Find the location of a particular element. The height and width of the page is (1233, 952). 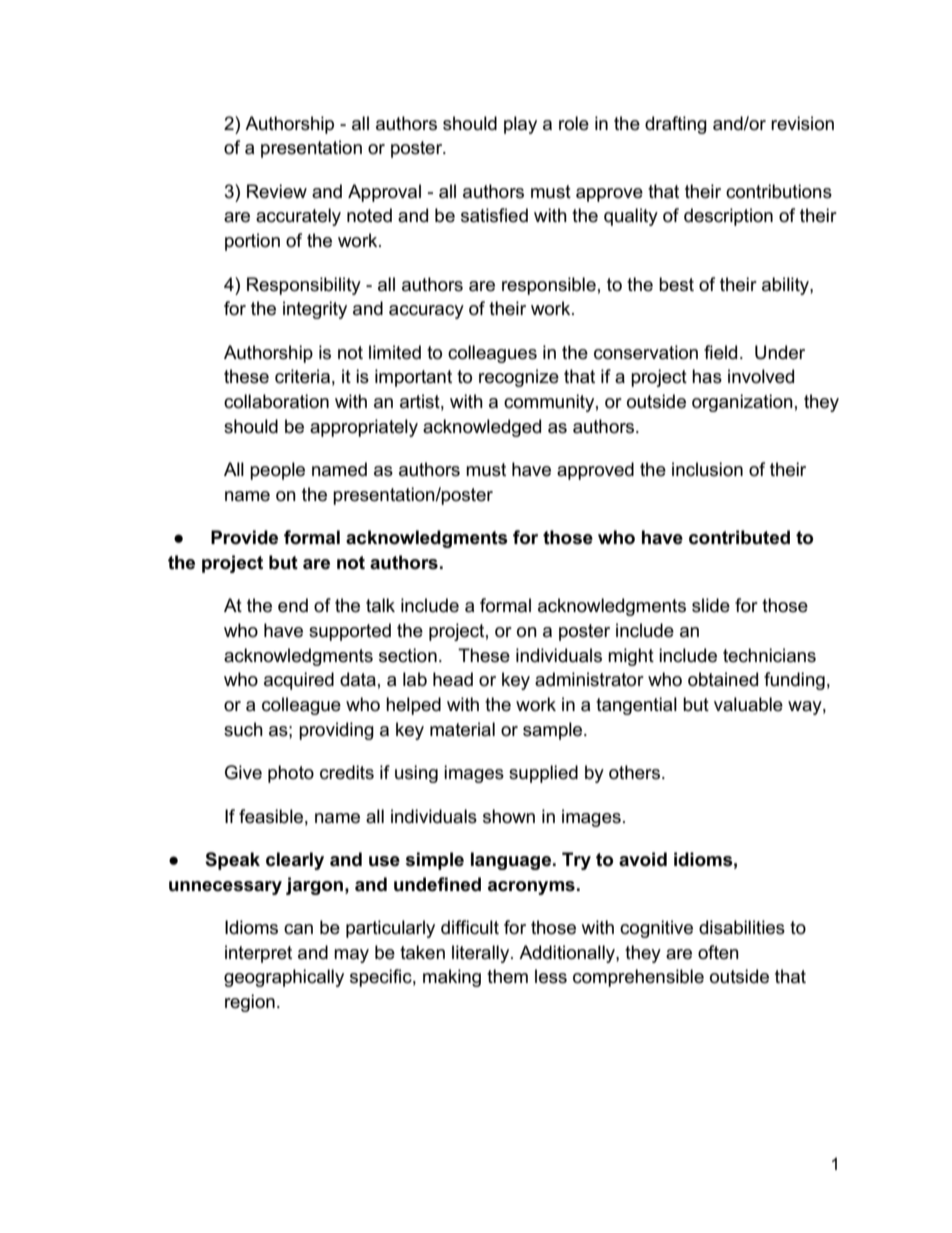

talk is located at coordinates (380, 605).
